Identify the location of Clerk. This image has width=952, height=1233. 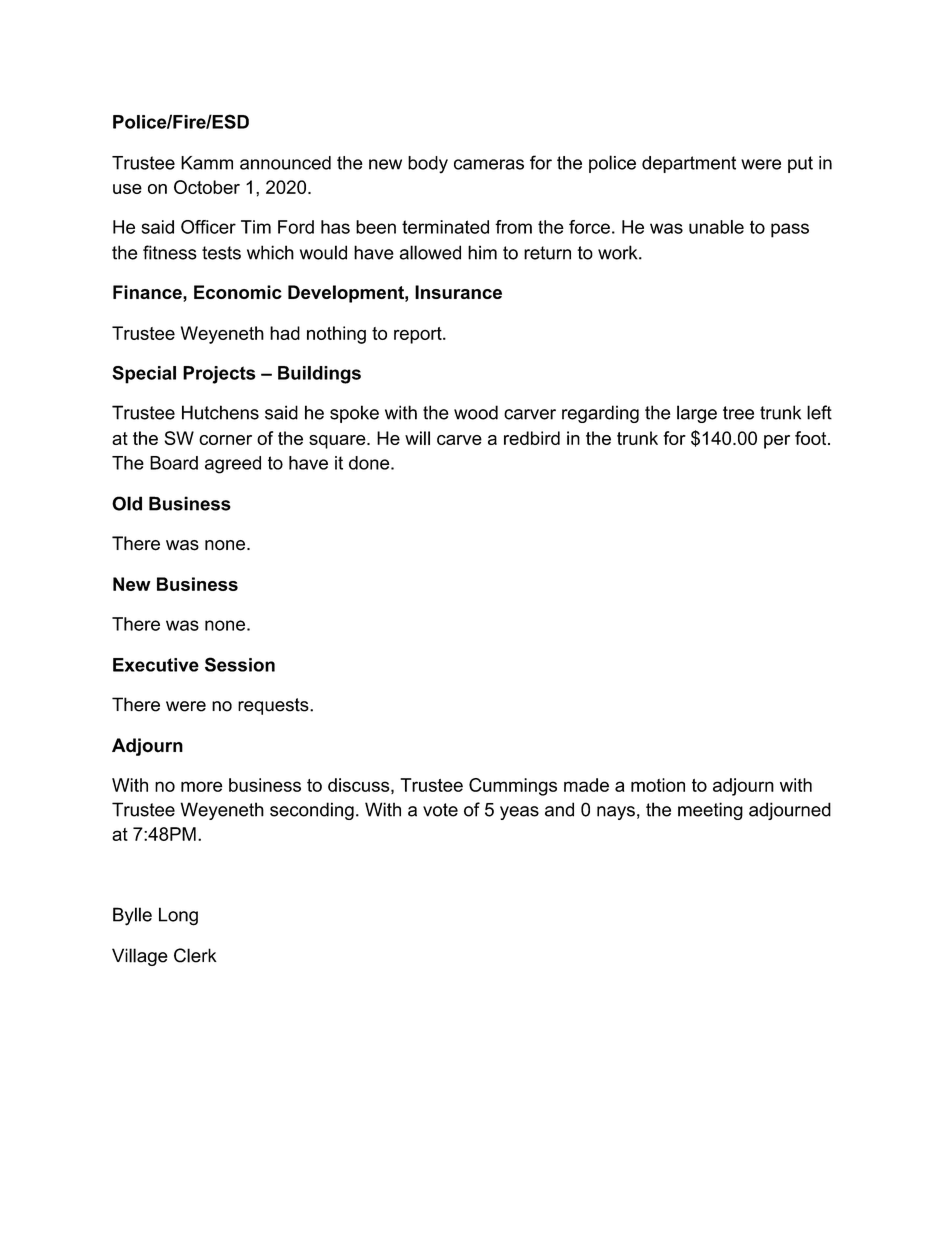
(195, 955).
